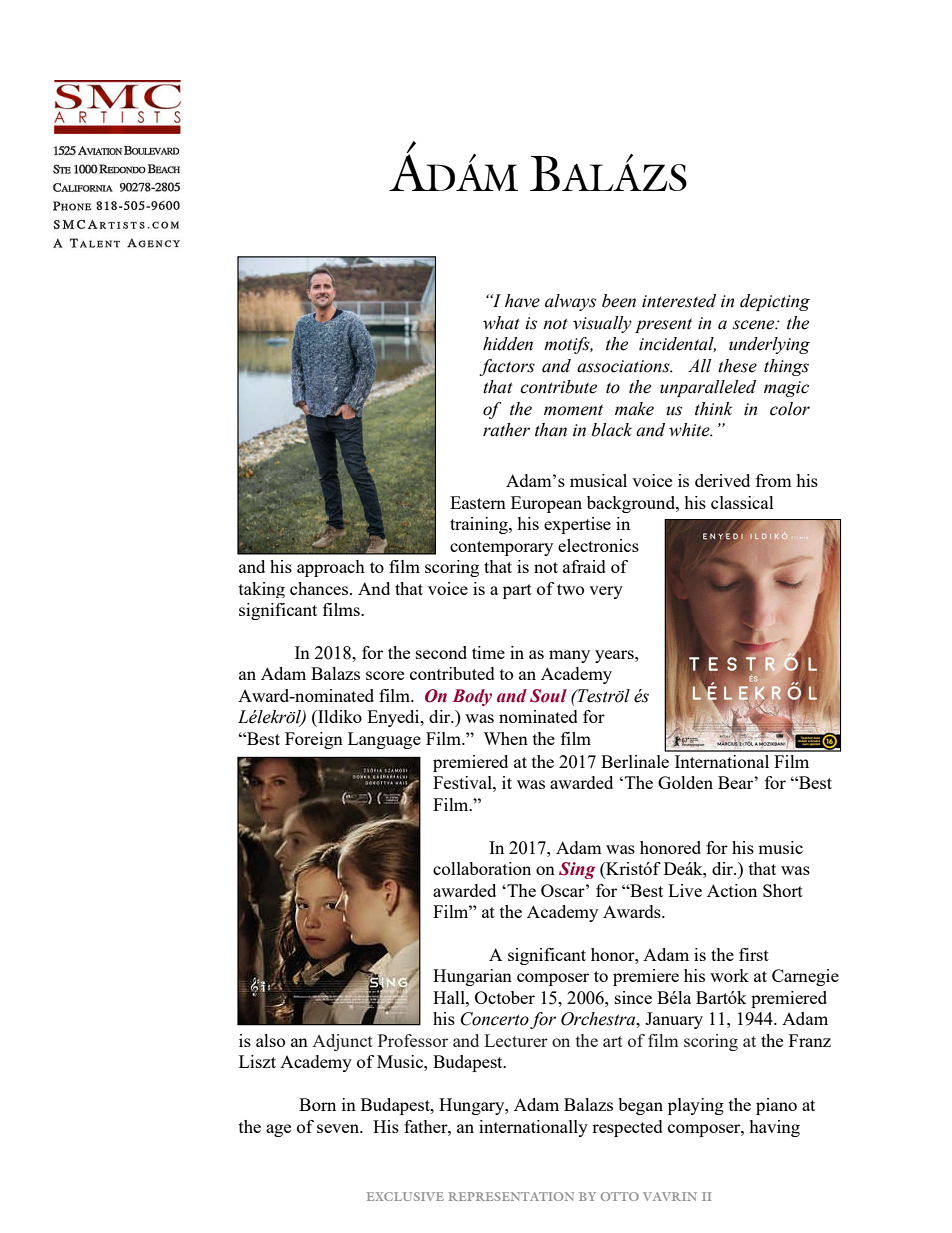 The width and height of the document is (952, 1233). I want to click on having, so click(774, 1128).
